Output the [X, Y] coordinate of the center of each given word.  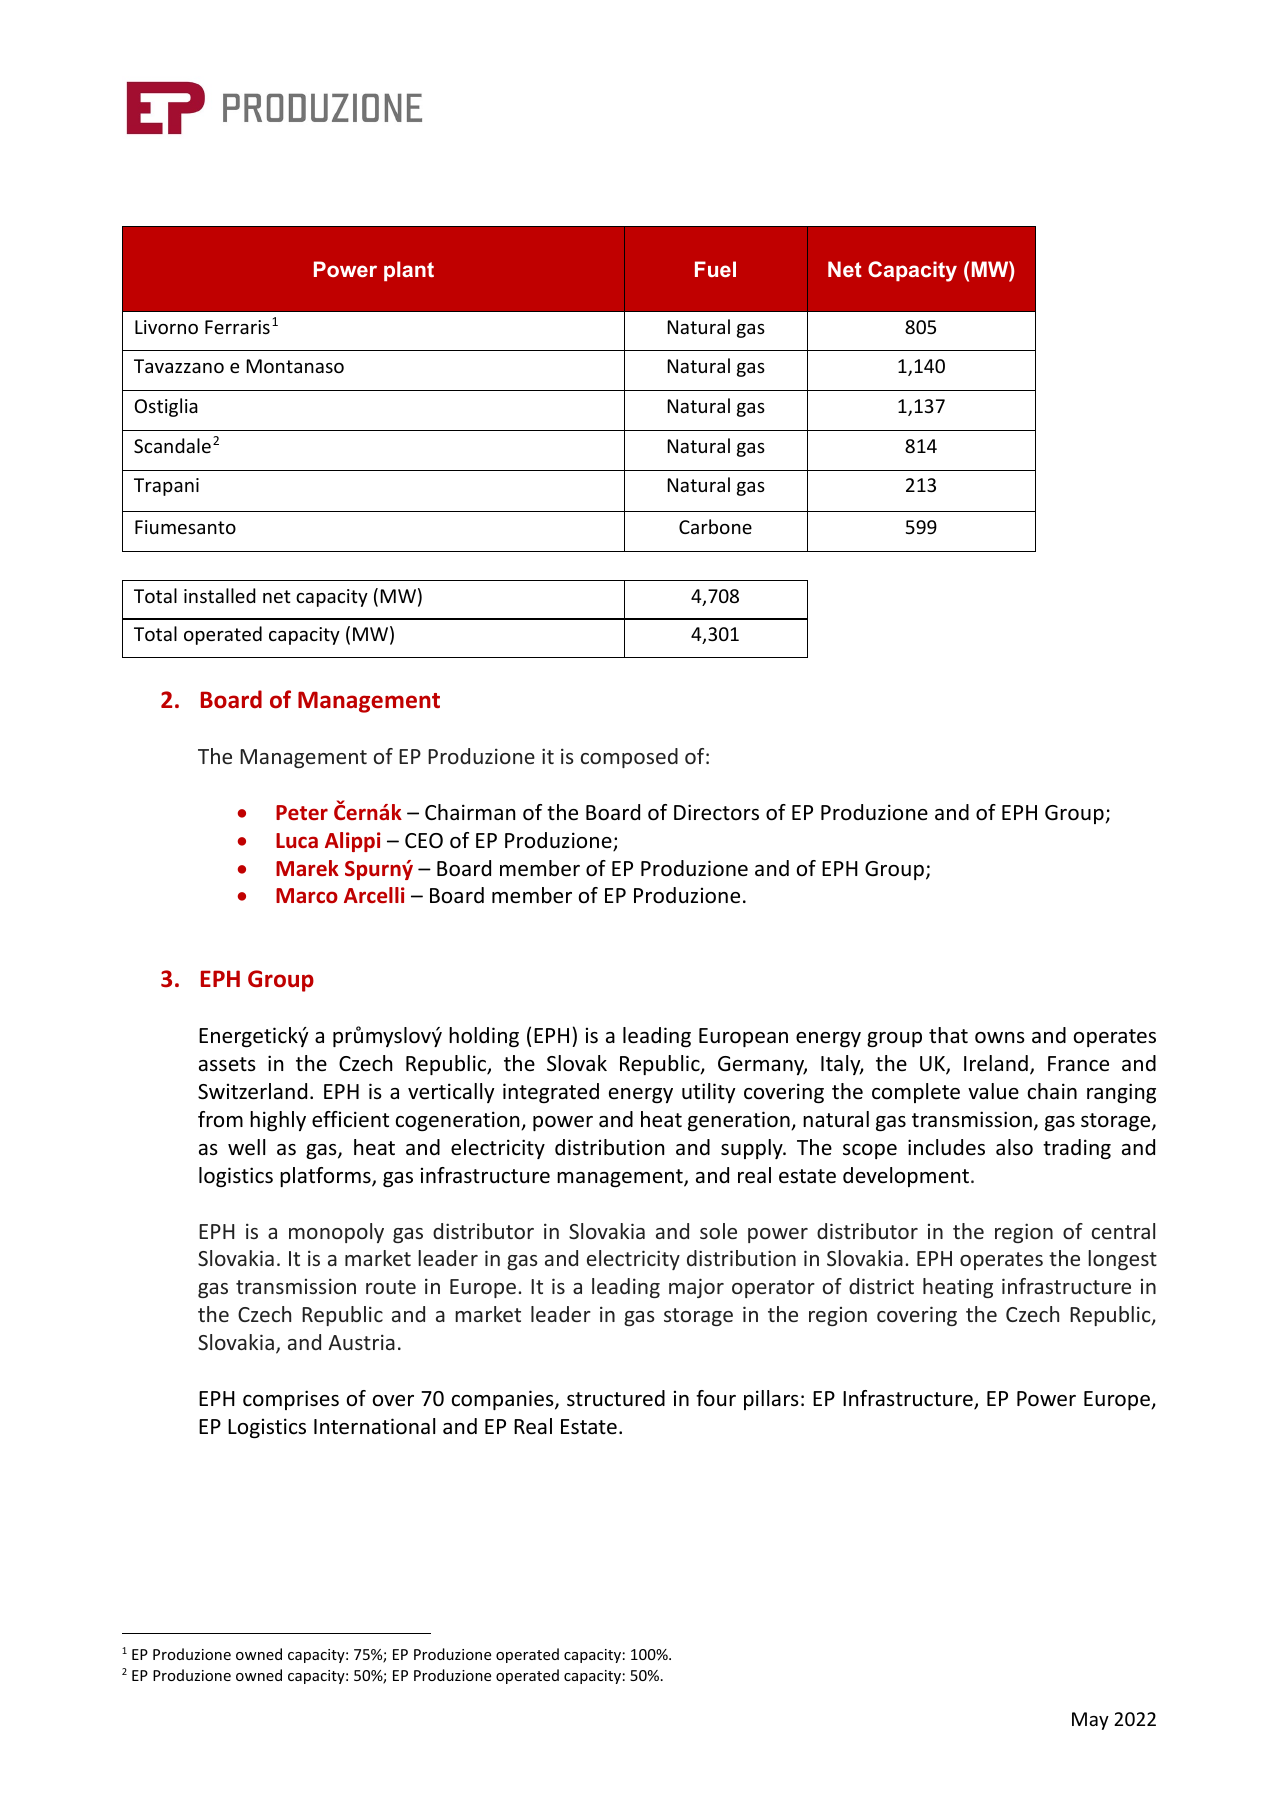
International [374, 1426]
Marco [307, 895]
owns [1000, 1038]
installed [220, 595]
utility [708, 1093]
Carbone [715, 526]
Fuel [715, 269]
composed [629, 758]
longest [1122, 1260]
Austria [361, 1342]
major [696, 1288]
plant [409, 271]
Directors [716, 812]
